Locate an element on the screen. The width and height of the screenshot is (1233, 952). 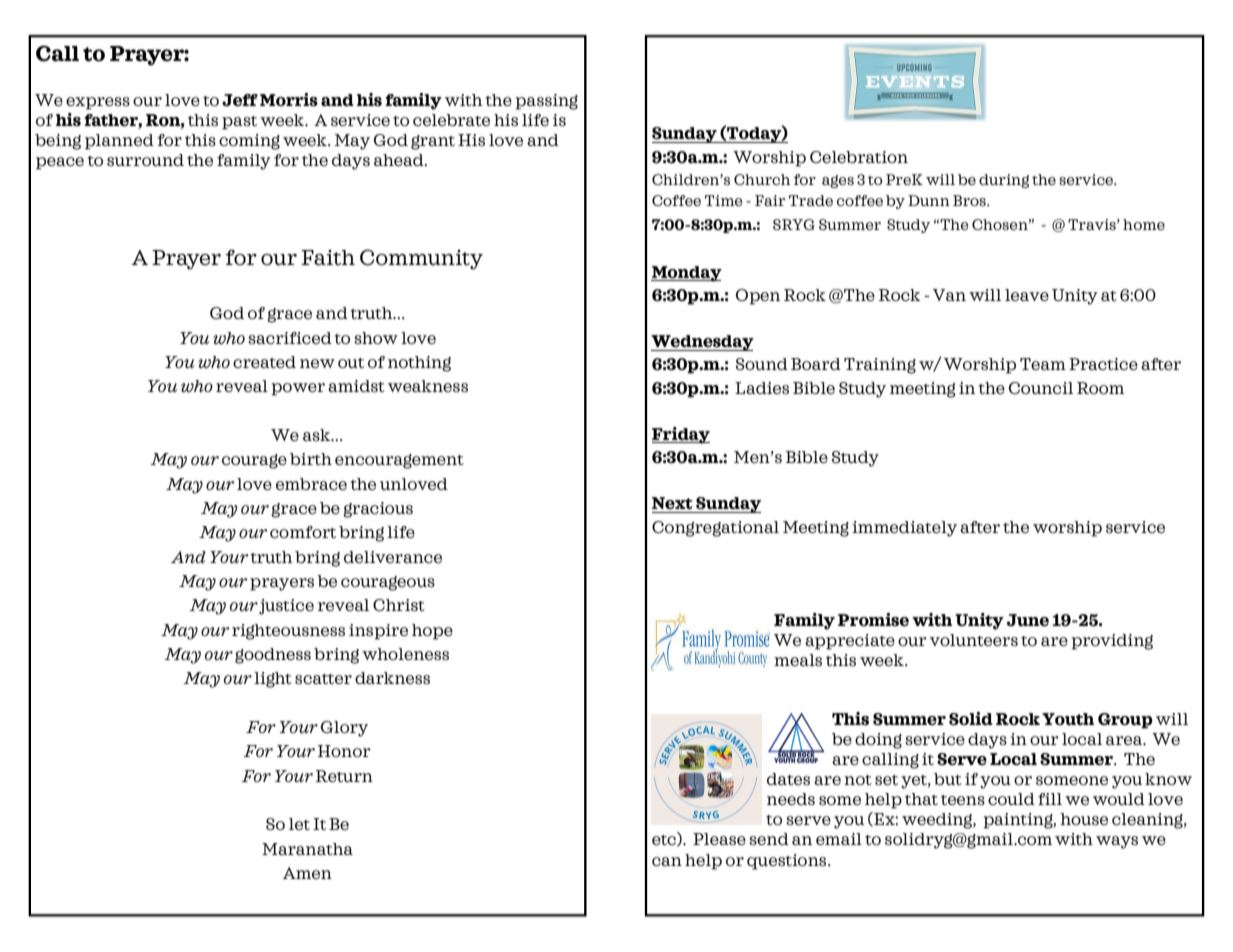
let is located at coordinates (299, 824).
